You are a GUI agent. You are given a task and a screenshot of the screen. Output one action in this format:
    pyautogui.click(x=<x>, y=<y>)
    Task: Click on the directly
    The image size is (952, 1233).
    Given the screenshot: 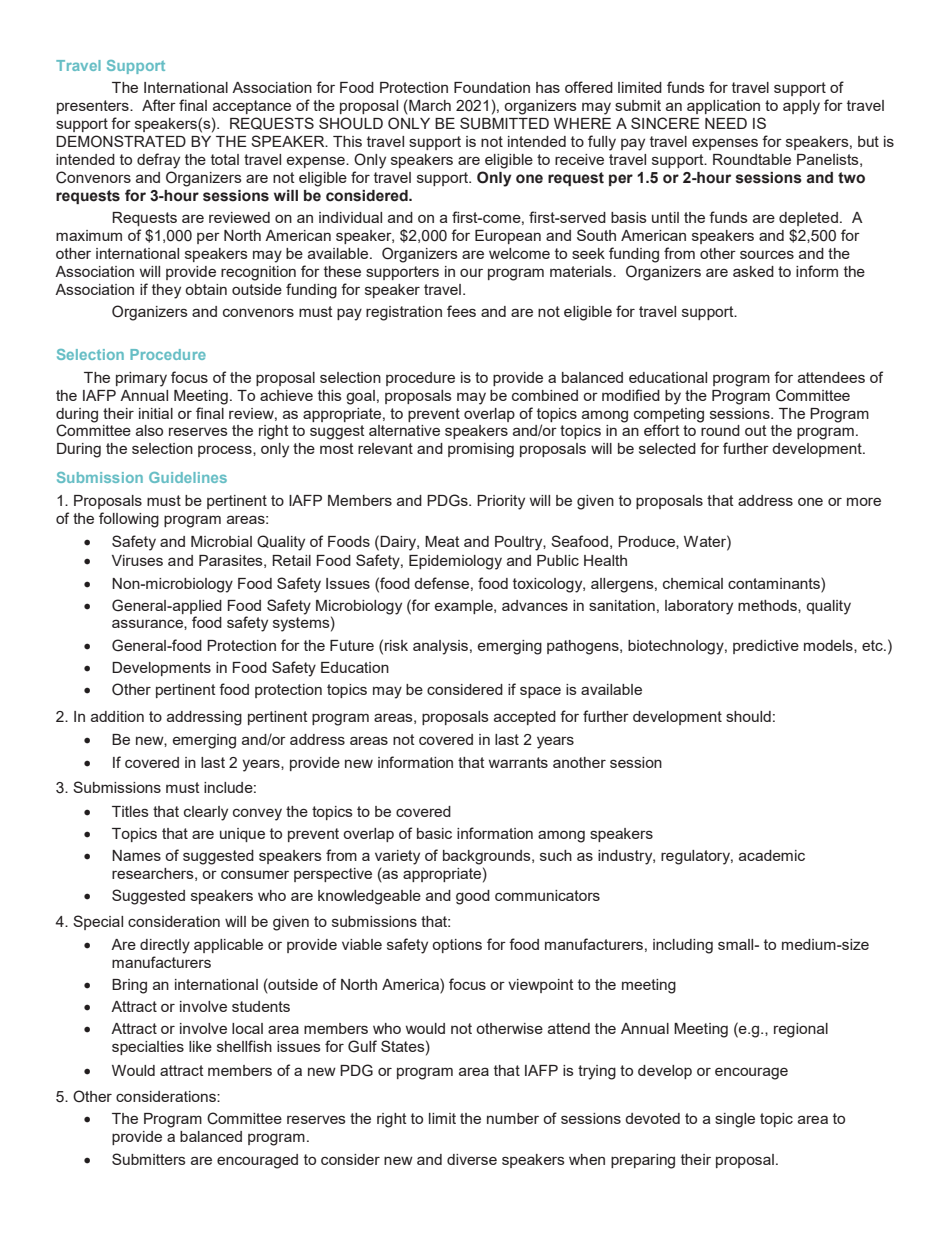 What is the action you would take?
    pyautogui.click(x=165, y=946)
